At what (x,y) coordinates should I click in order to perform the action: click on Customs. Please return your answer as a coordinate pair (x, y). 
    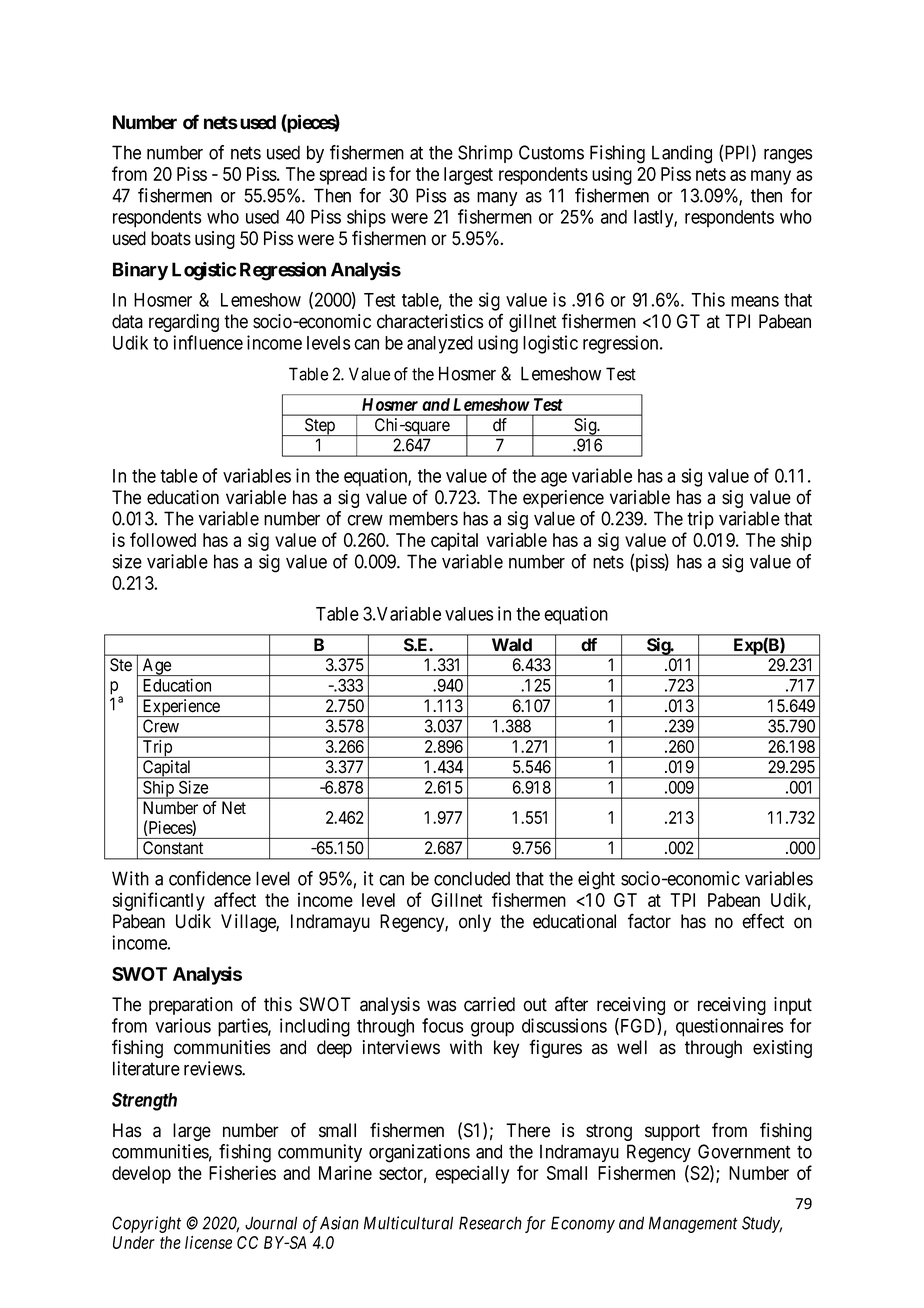
    Looking at the image, I should click on (551, 152).
